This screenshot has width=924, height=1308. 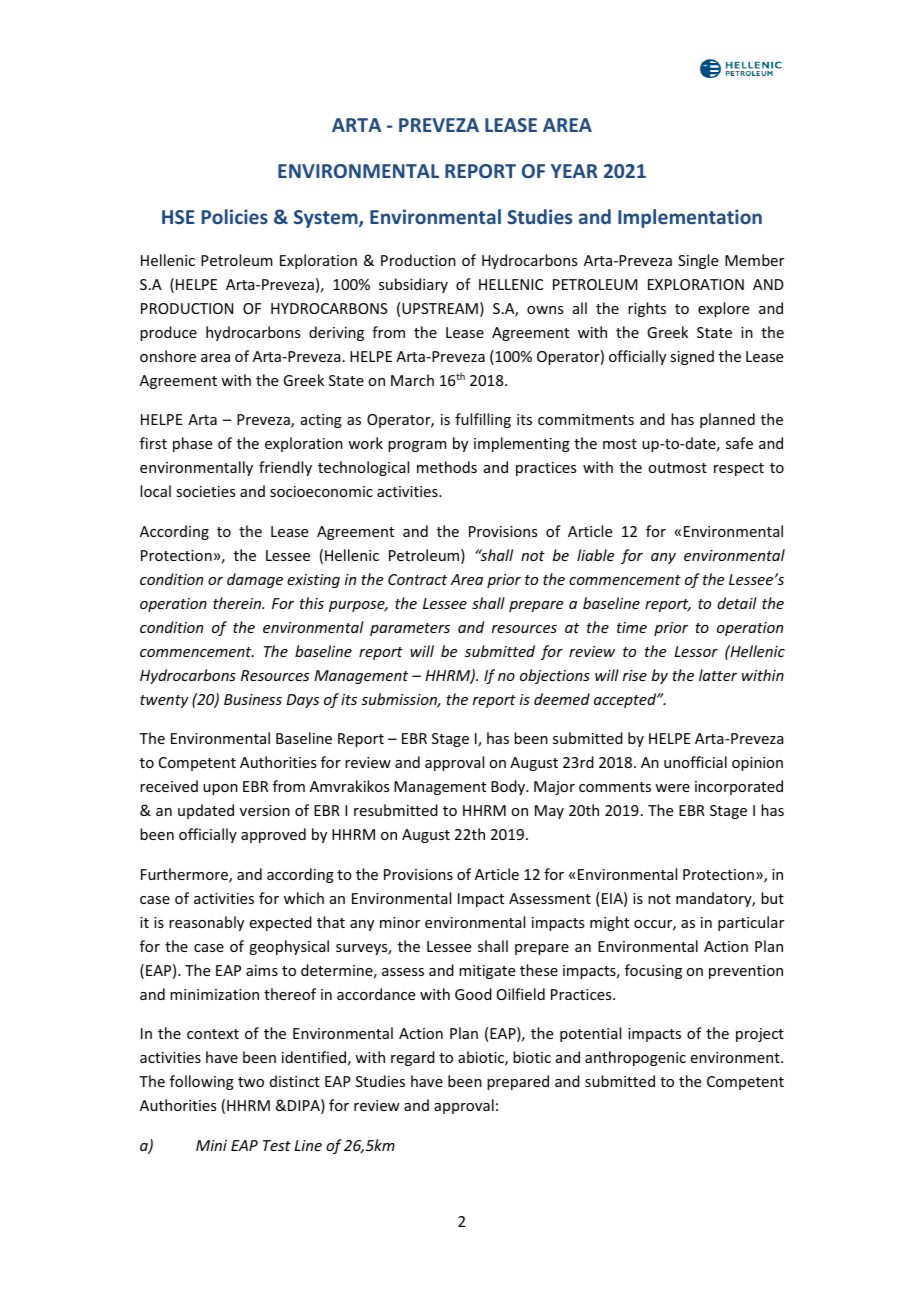 What do you see at coordinates (235, 216) in the screenshot?
I see `Policies` at bounding box center [235, 216].
